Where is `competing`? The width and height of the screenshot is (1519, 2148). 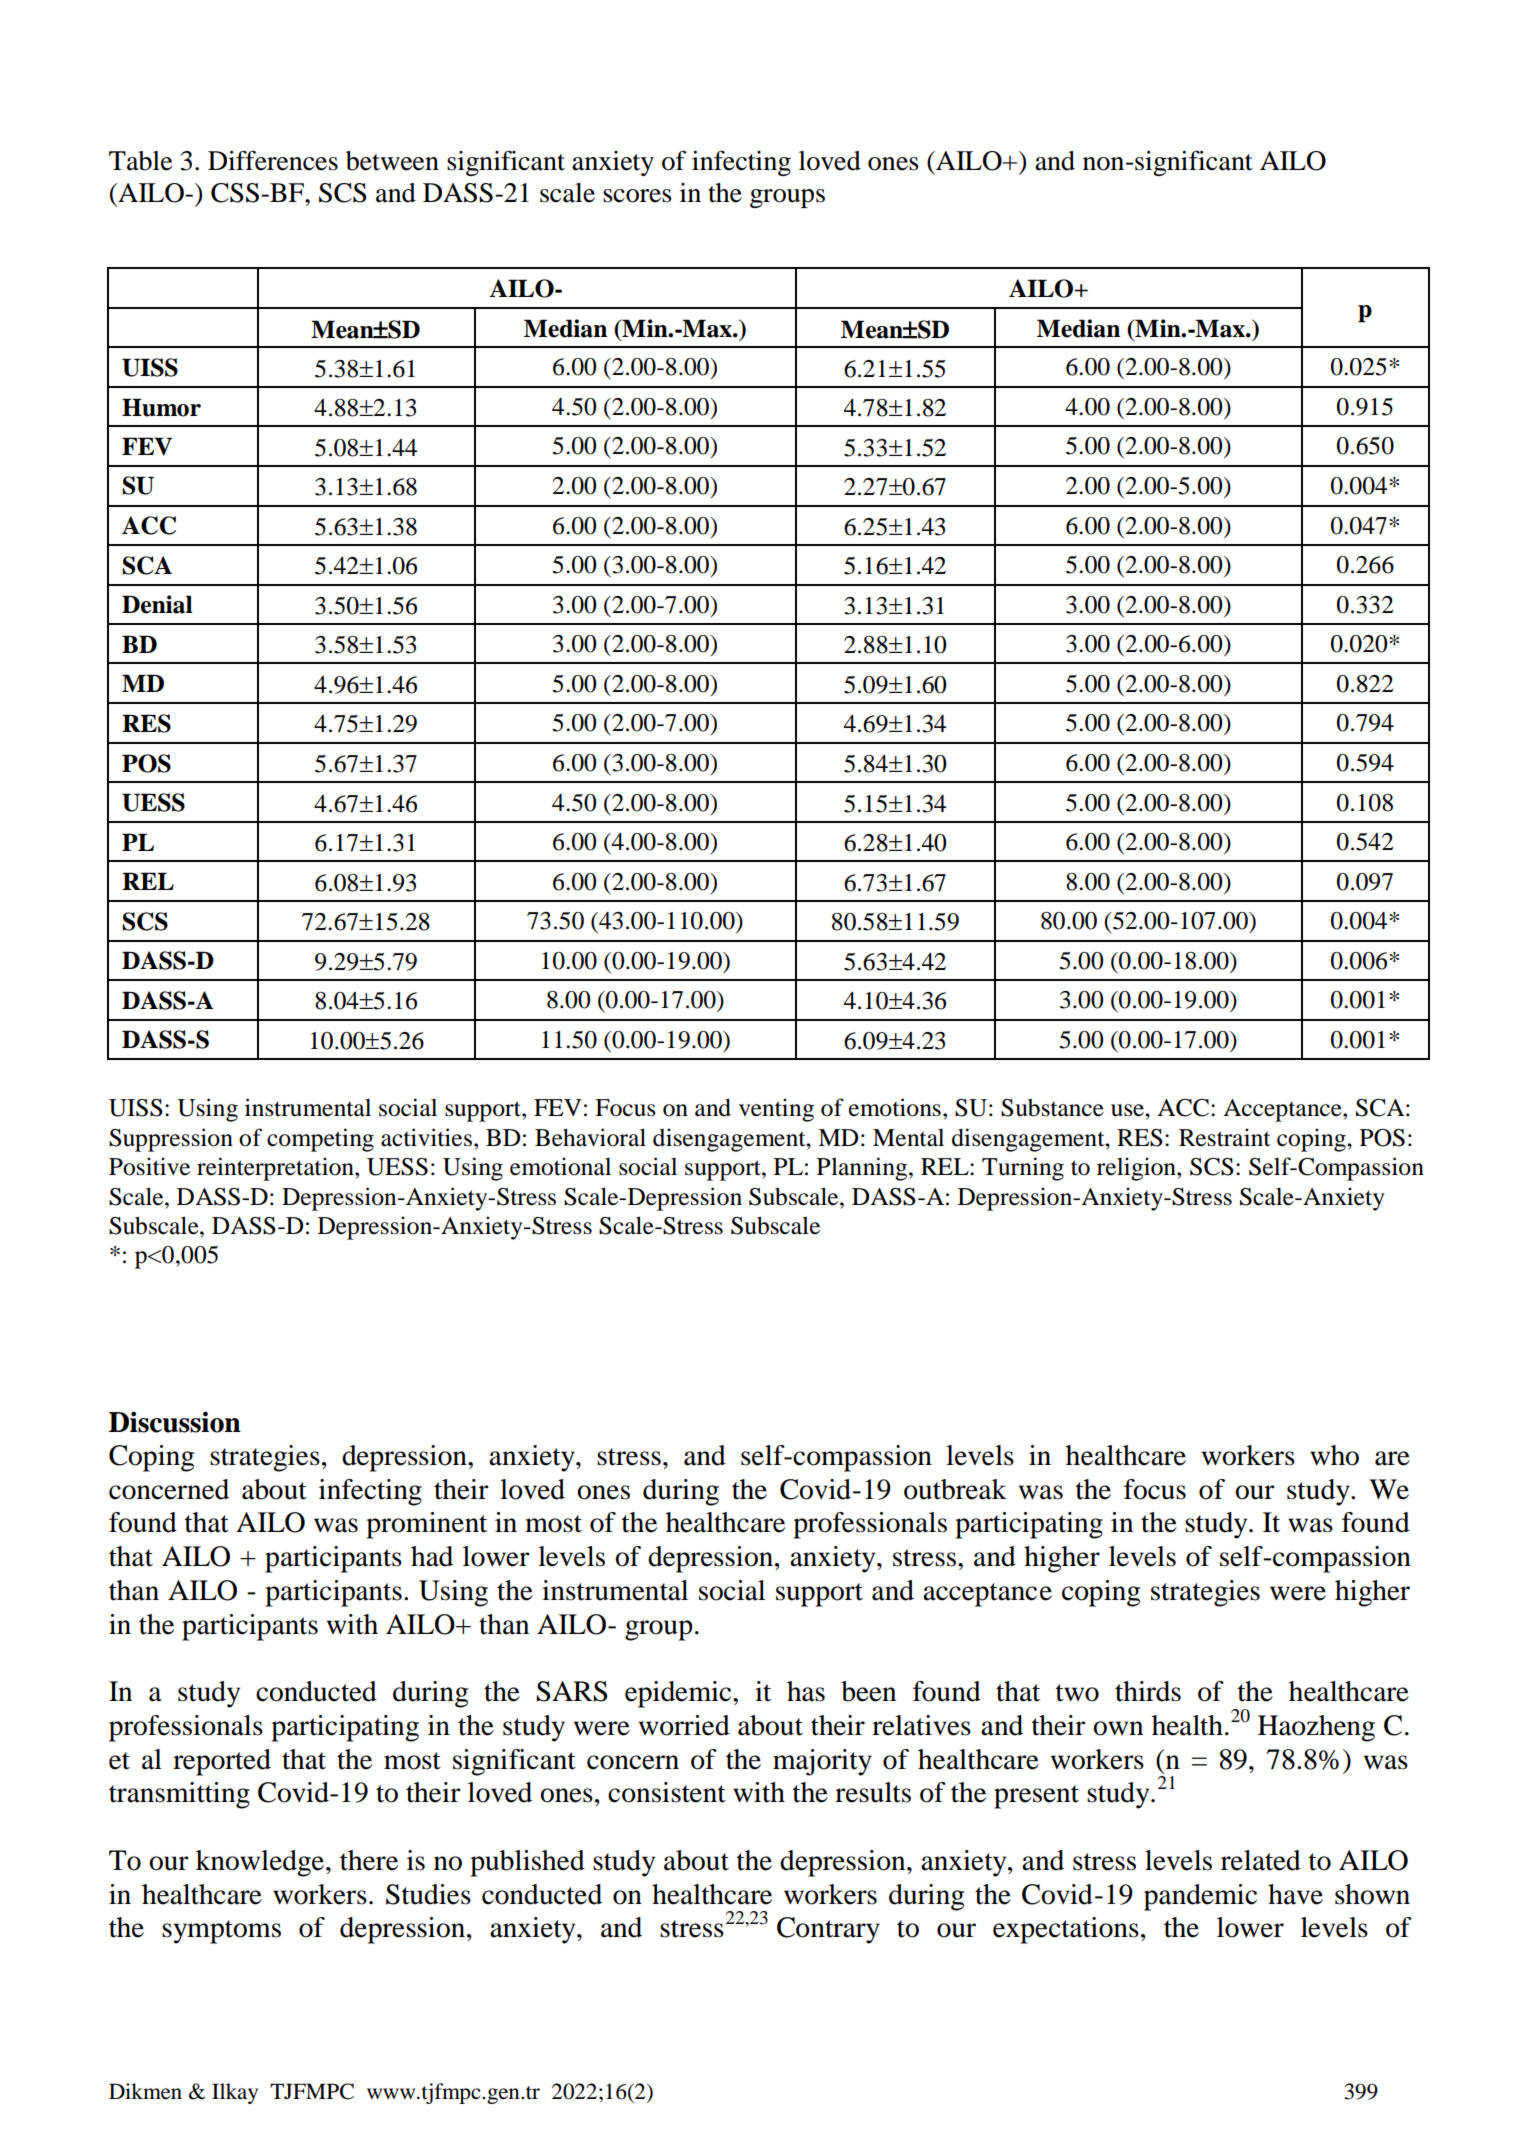
competing is located at coordinates (320, 1140).
